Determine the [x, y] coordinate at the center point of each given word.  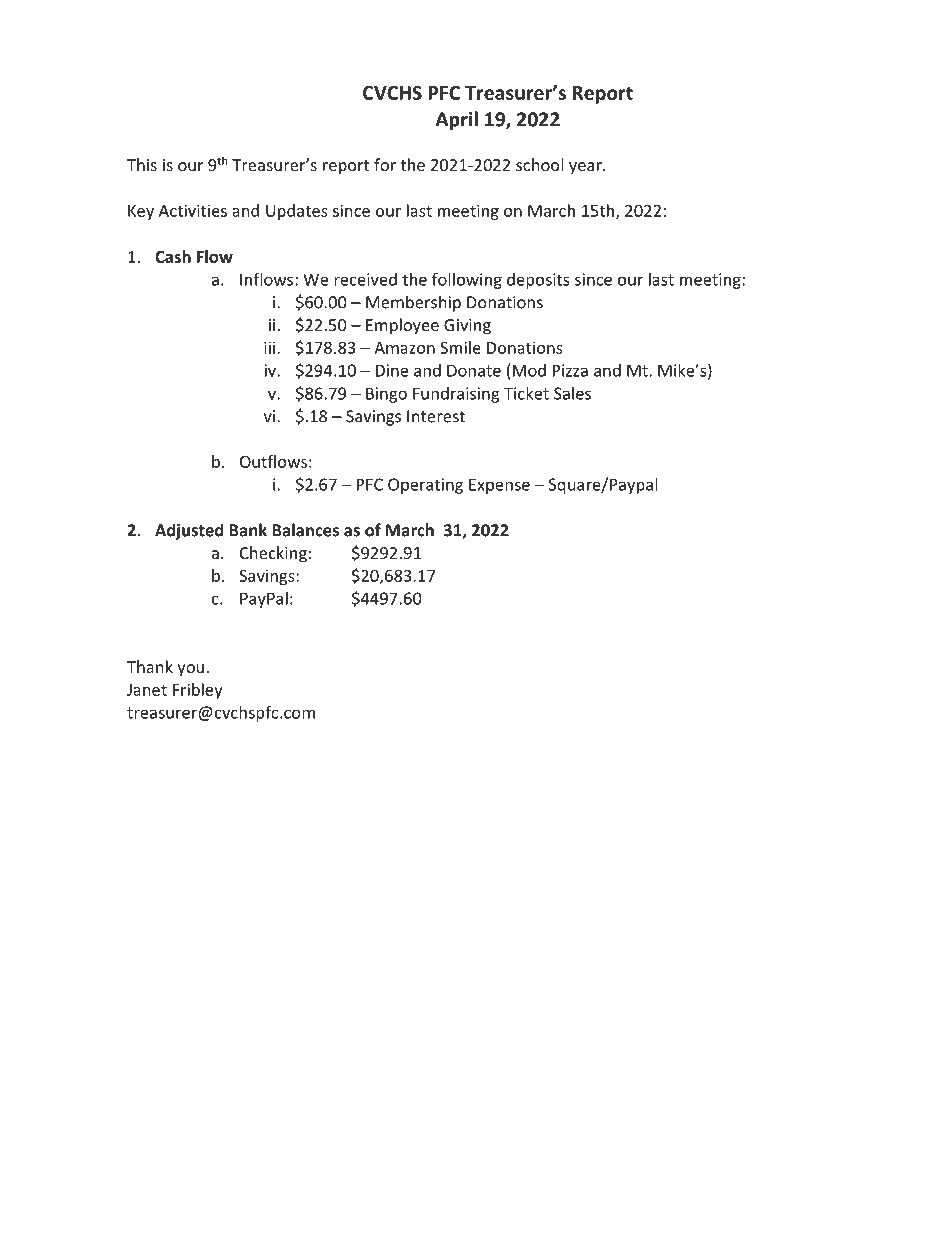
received [365, 279]
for [385, 164]
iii [269, 347]
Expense [499, 486]
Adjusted [189, 531]
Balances [305, 530]
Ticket [526, 393]
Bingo [386, 395]
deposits [538, 281]
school [539, 164]
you [190, 670]
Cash [173, 256]
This [142, 164]
